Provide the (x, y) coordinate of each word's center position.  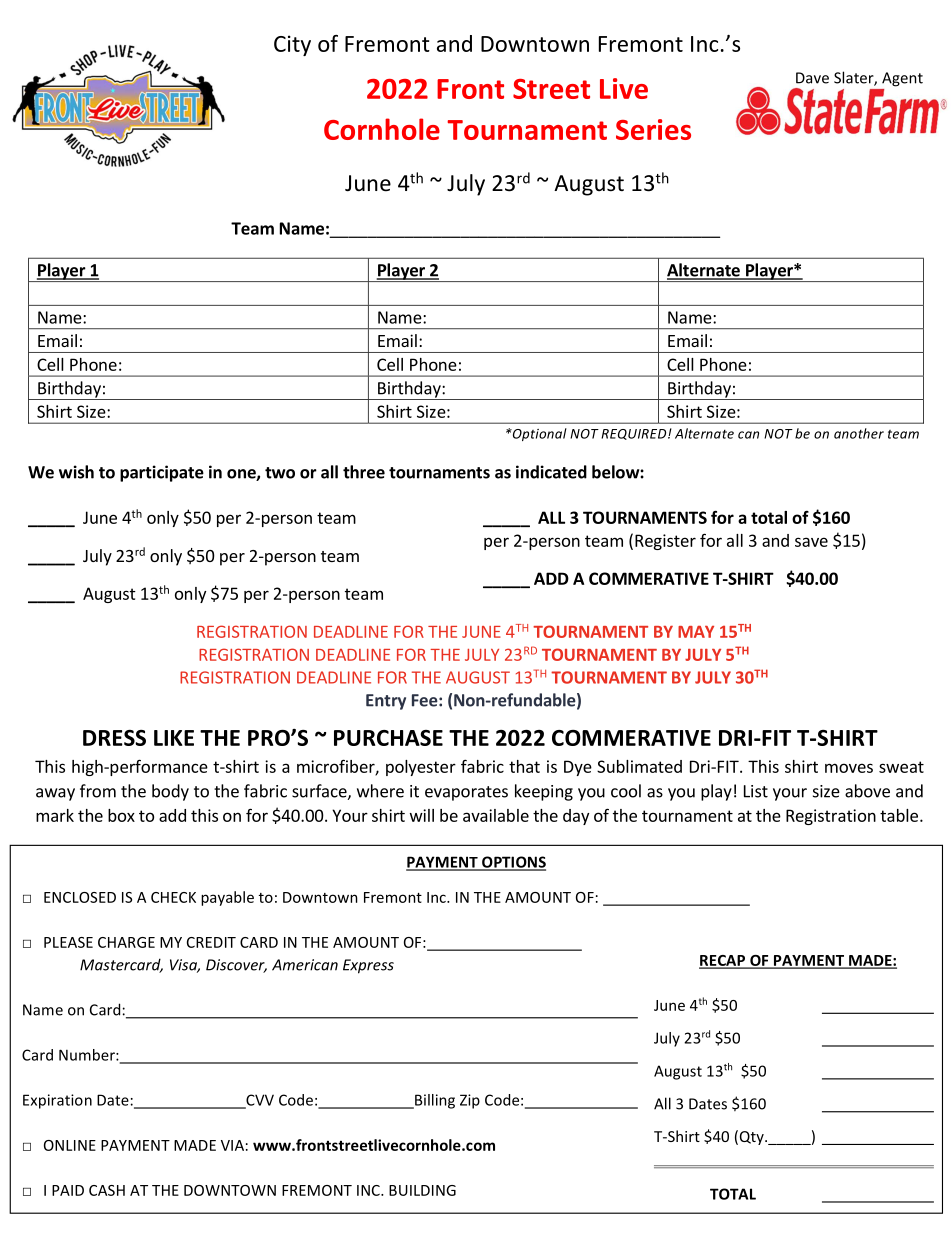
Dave (812, 78)
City (292, 45)
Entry (386, 702)
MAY (696, 632)
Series (653, 129)
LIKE (174, 738)
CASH (107, 1190)
